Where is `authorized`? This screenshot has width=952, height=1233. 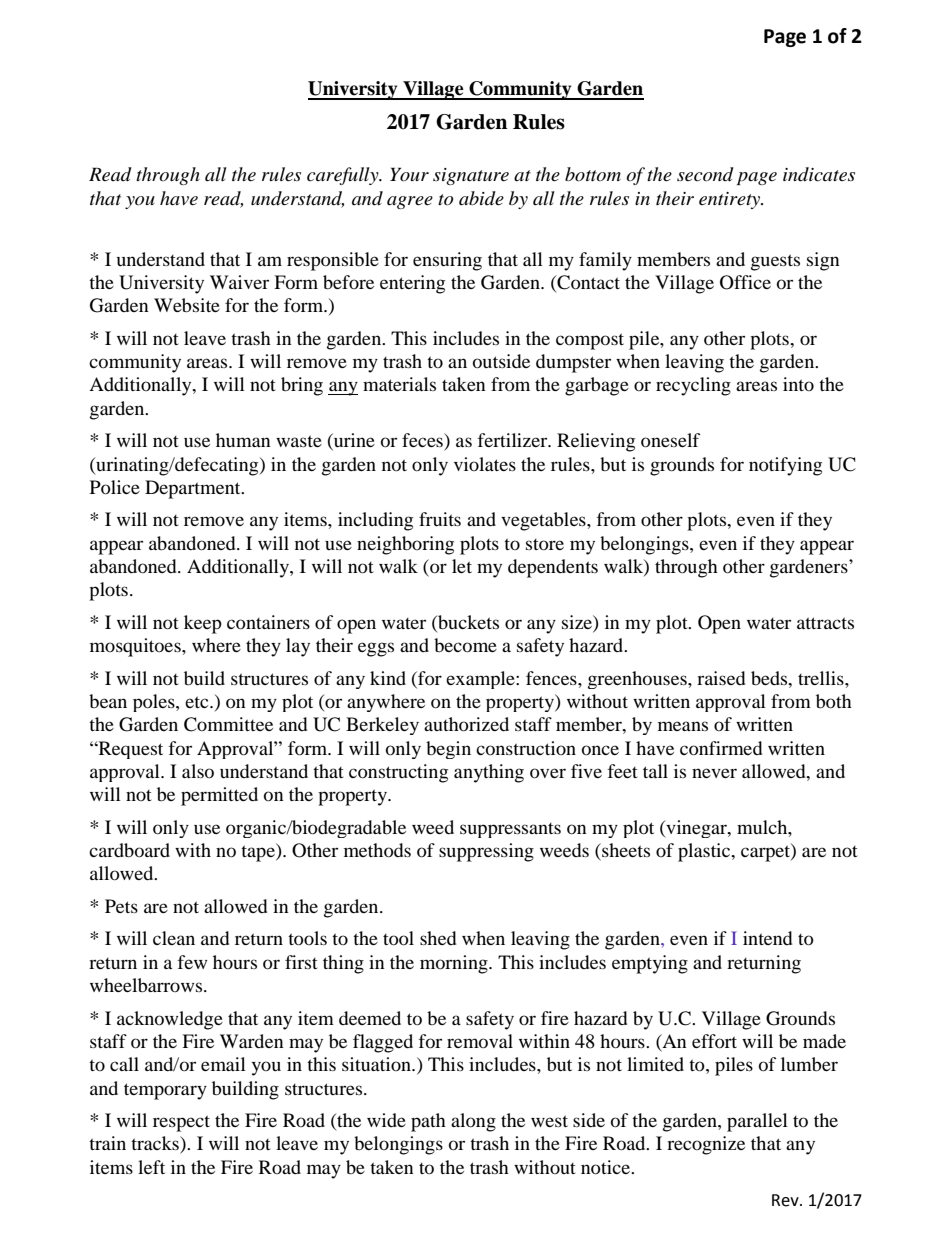 authorized is located at coordinates (466, 724).
